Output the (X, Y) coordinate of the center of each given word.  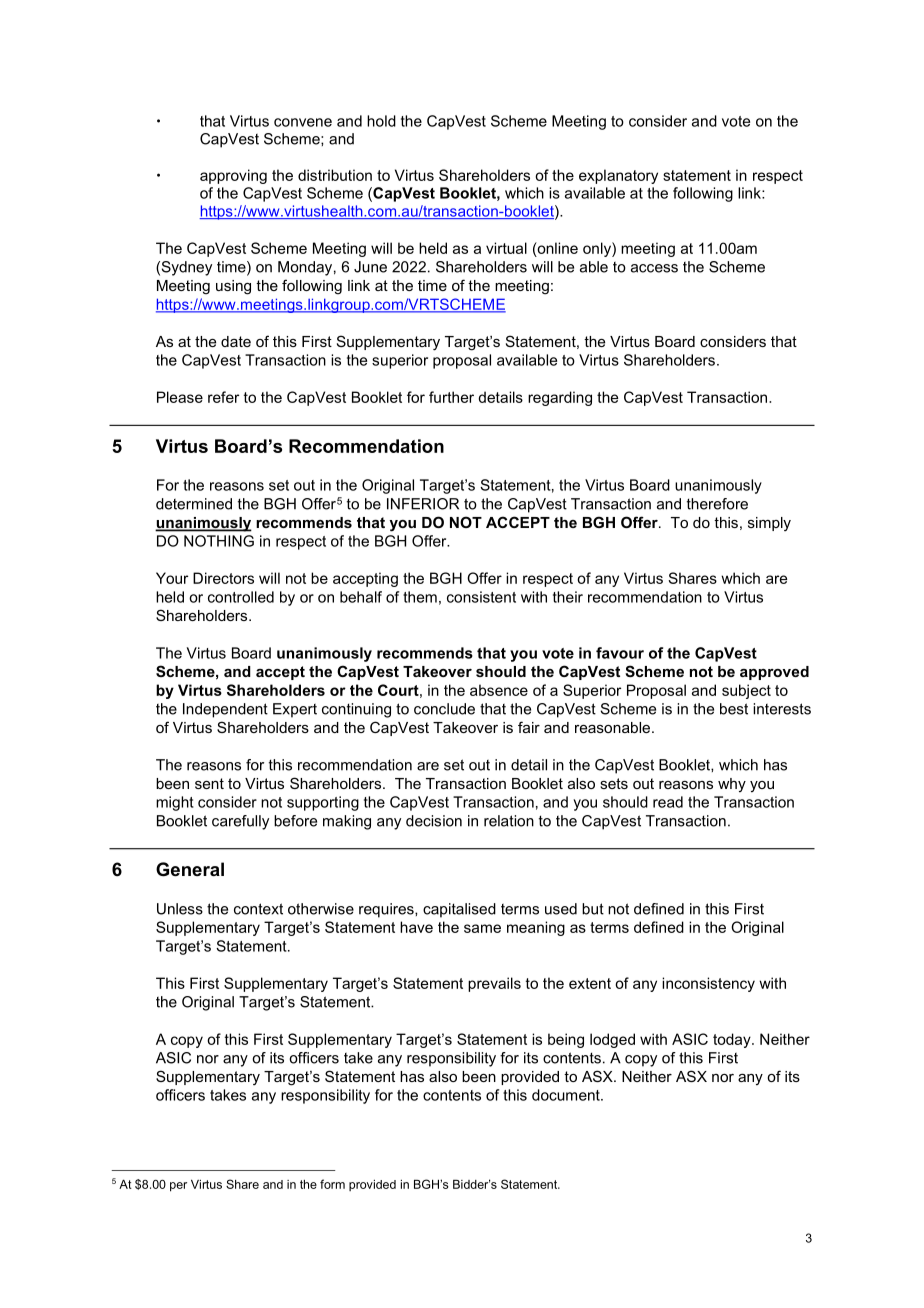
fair (529, 727)
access (654, 268)
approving (233, 176)
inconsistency (708, 984)
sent (209, 783)
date (236, 341)
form (332, 1184)
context (258, 909)
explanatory (618, 176)
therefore (717, 504)
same (482, 928)
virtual (506, 248)
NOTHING (219, 541)
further (451, 397)
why (732, 785)
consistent (481, 597)
